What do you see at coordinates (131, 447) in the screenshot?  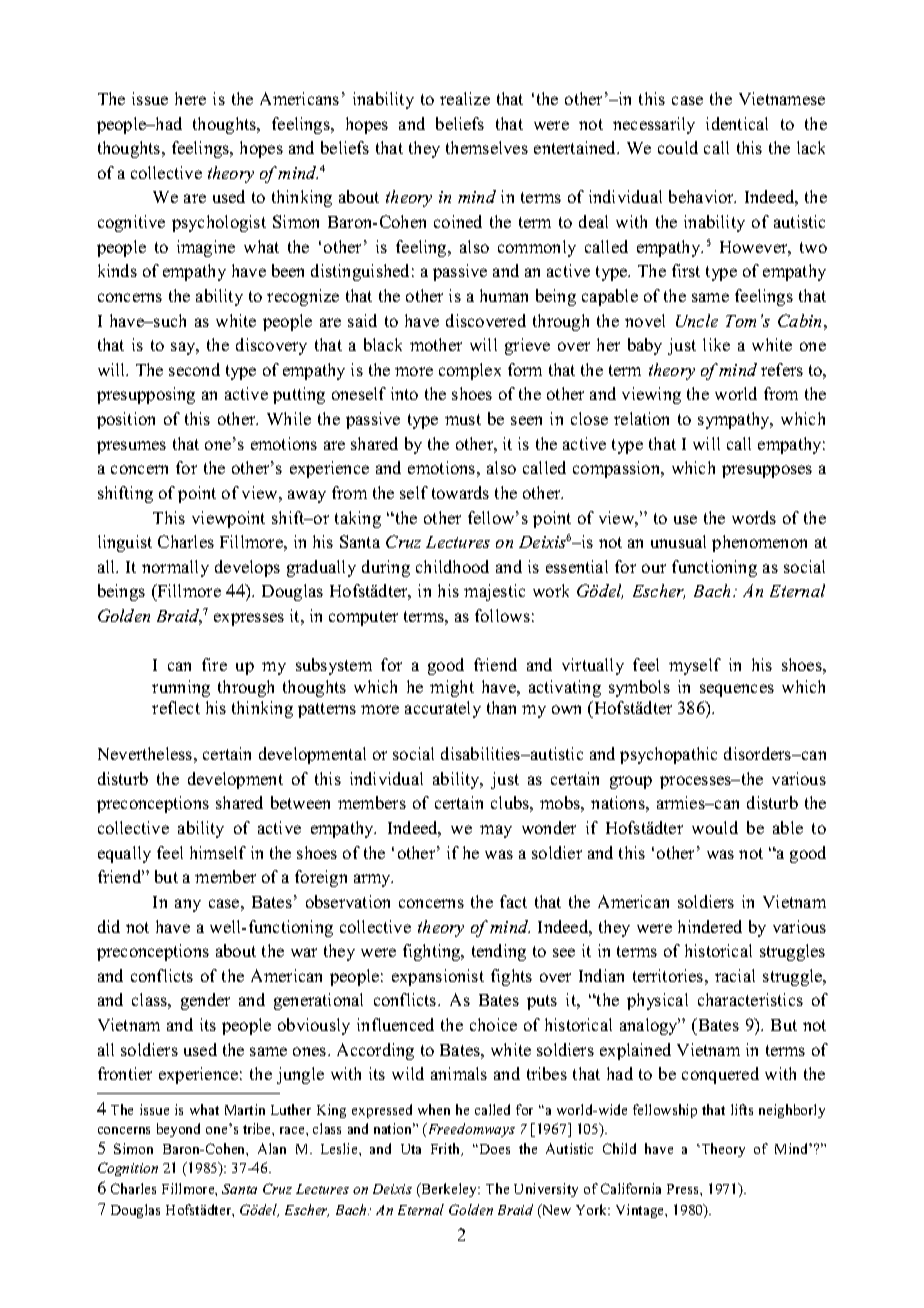 I see `presumes` at bounding box center [131, 447].
